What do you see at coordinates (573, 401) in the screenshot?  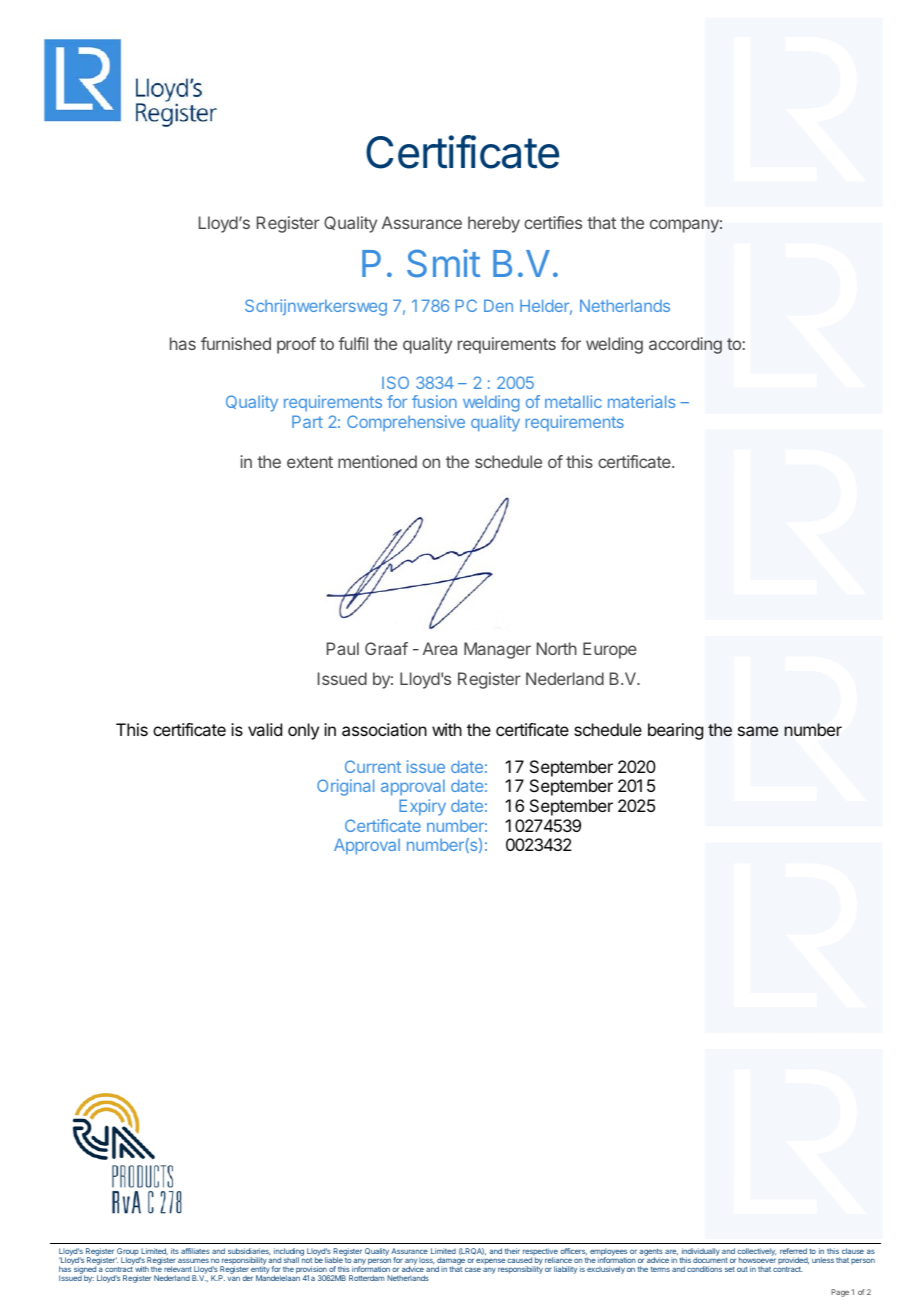 I see `metallic` at bounding box center [573, 401].
